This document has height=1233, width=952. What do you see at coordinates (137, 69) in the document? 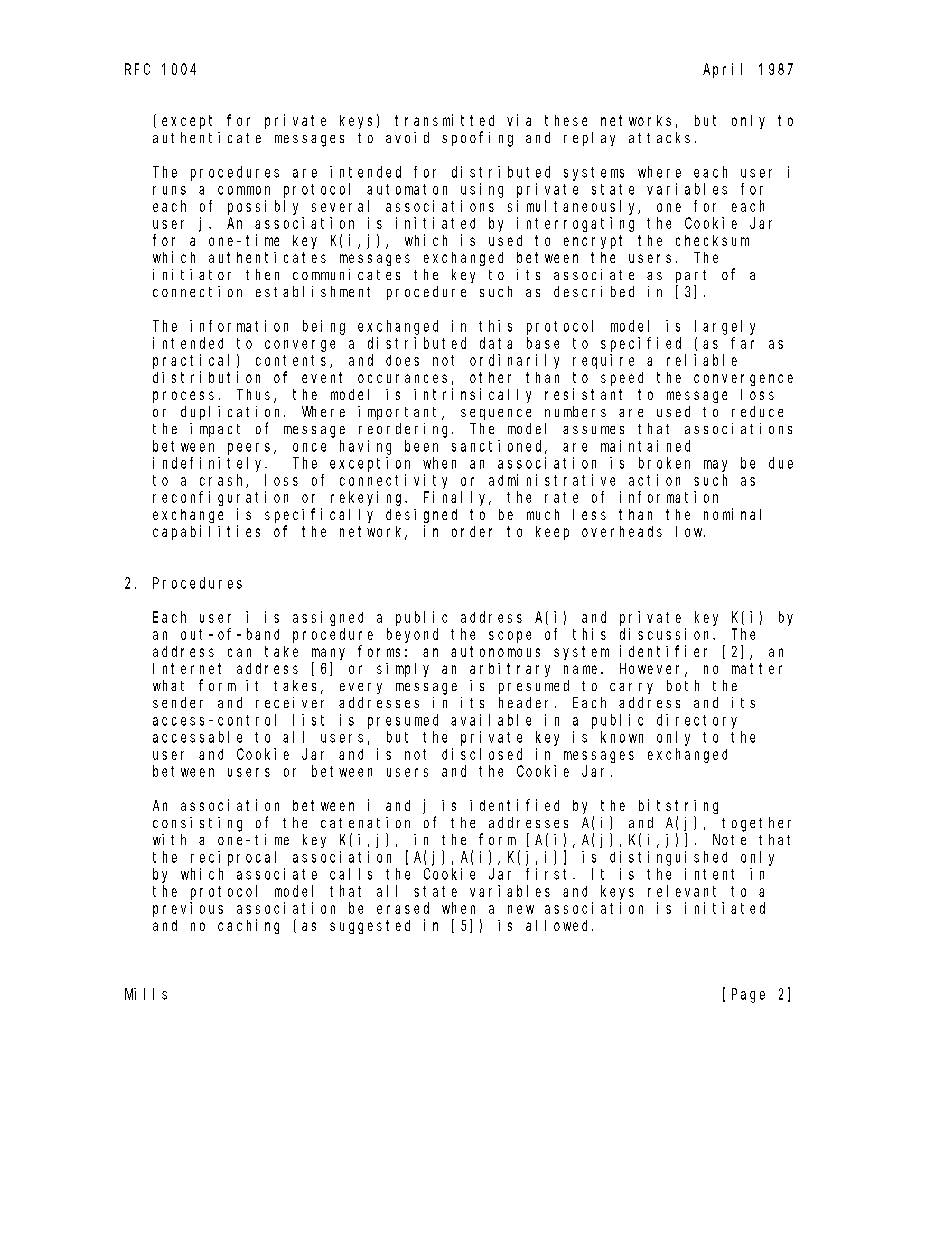
I see `RFC` at bounding box center [137, 69].
